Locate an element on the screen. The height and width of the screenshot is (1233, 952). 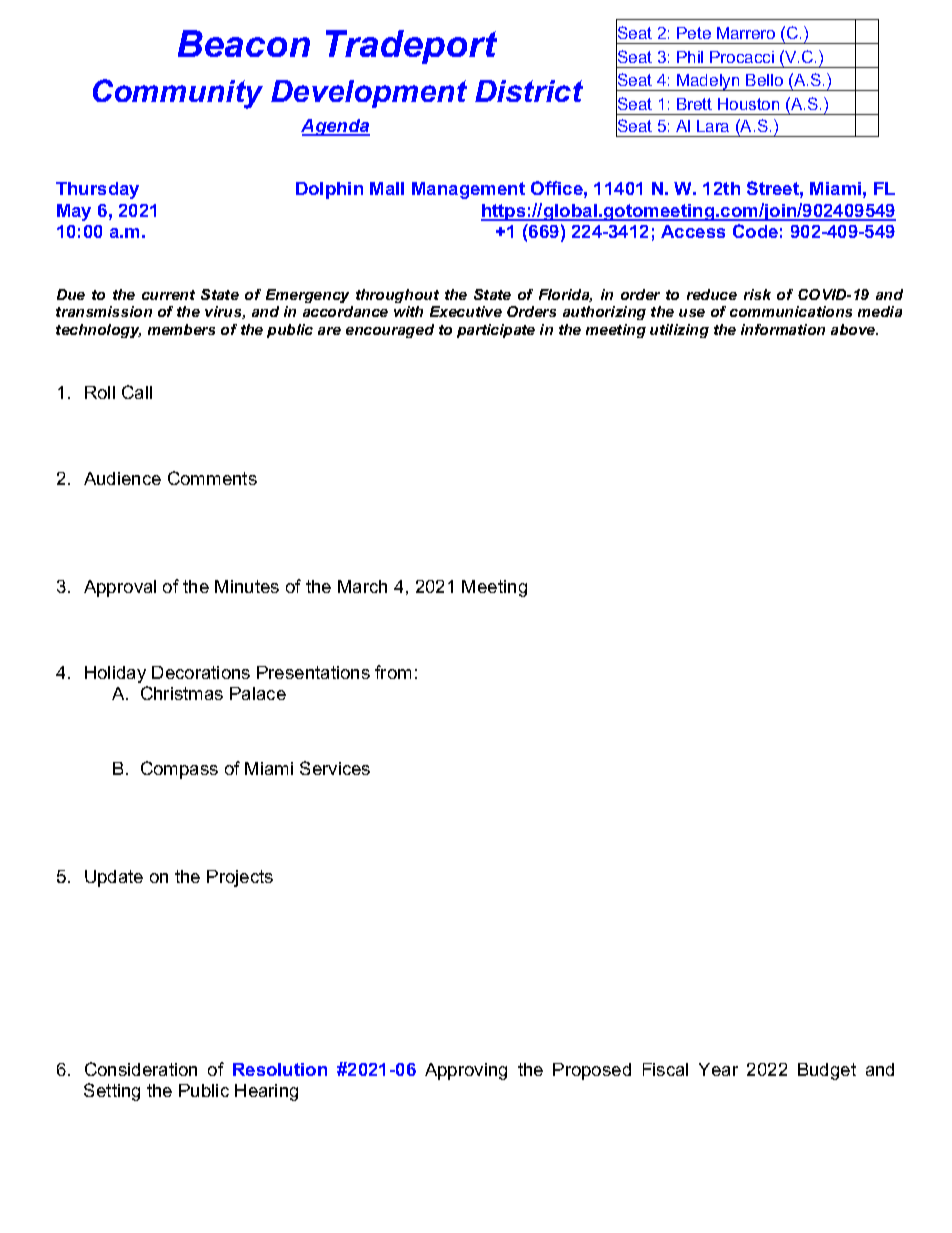
Services is located at coordinates (335, 768).
